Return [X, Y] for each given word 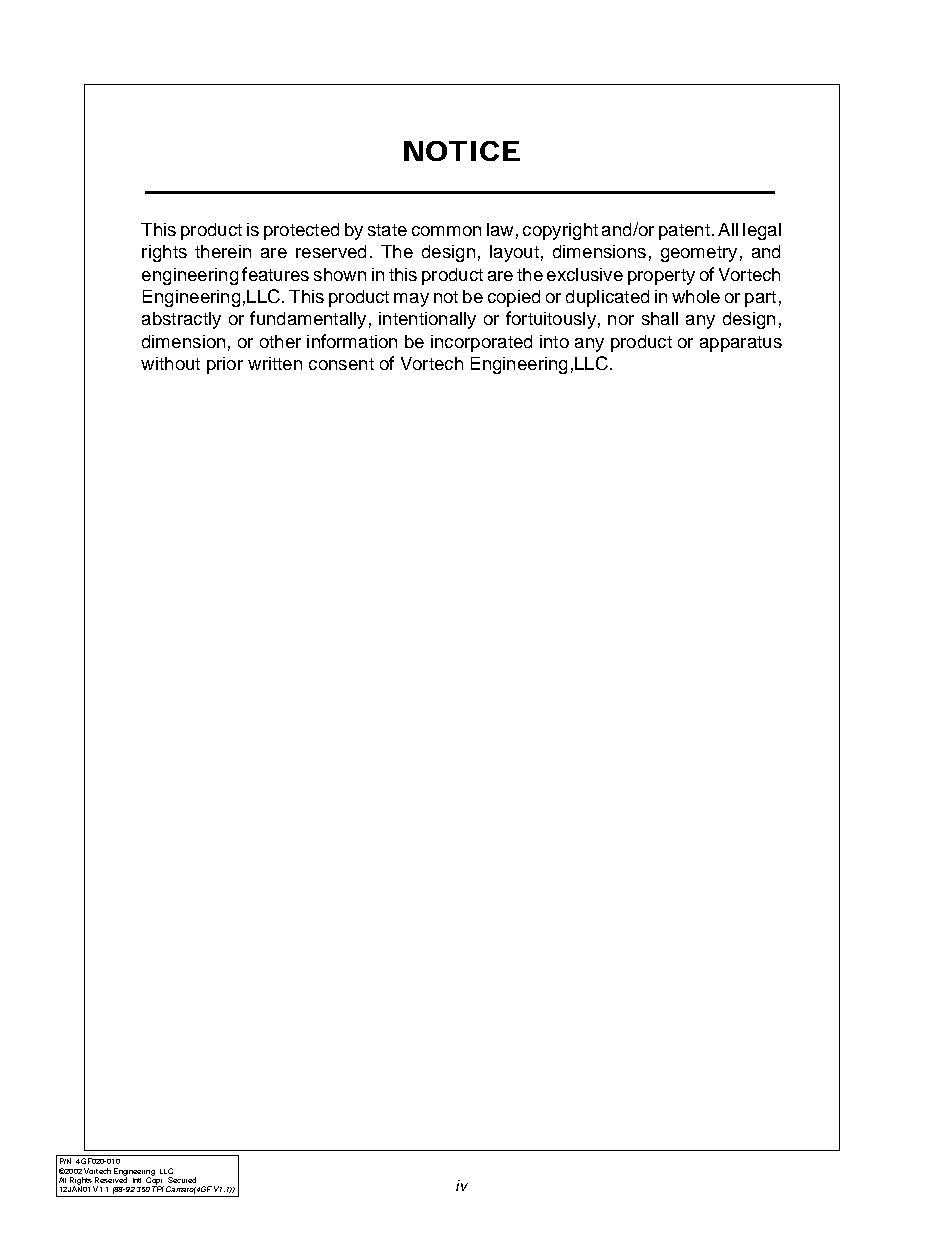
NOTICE [462, 151]
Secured [182, 1180]
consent [341, 364]
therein [223, 251]
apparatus [741, 344]
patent [684, 232]
